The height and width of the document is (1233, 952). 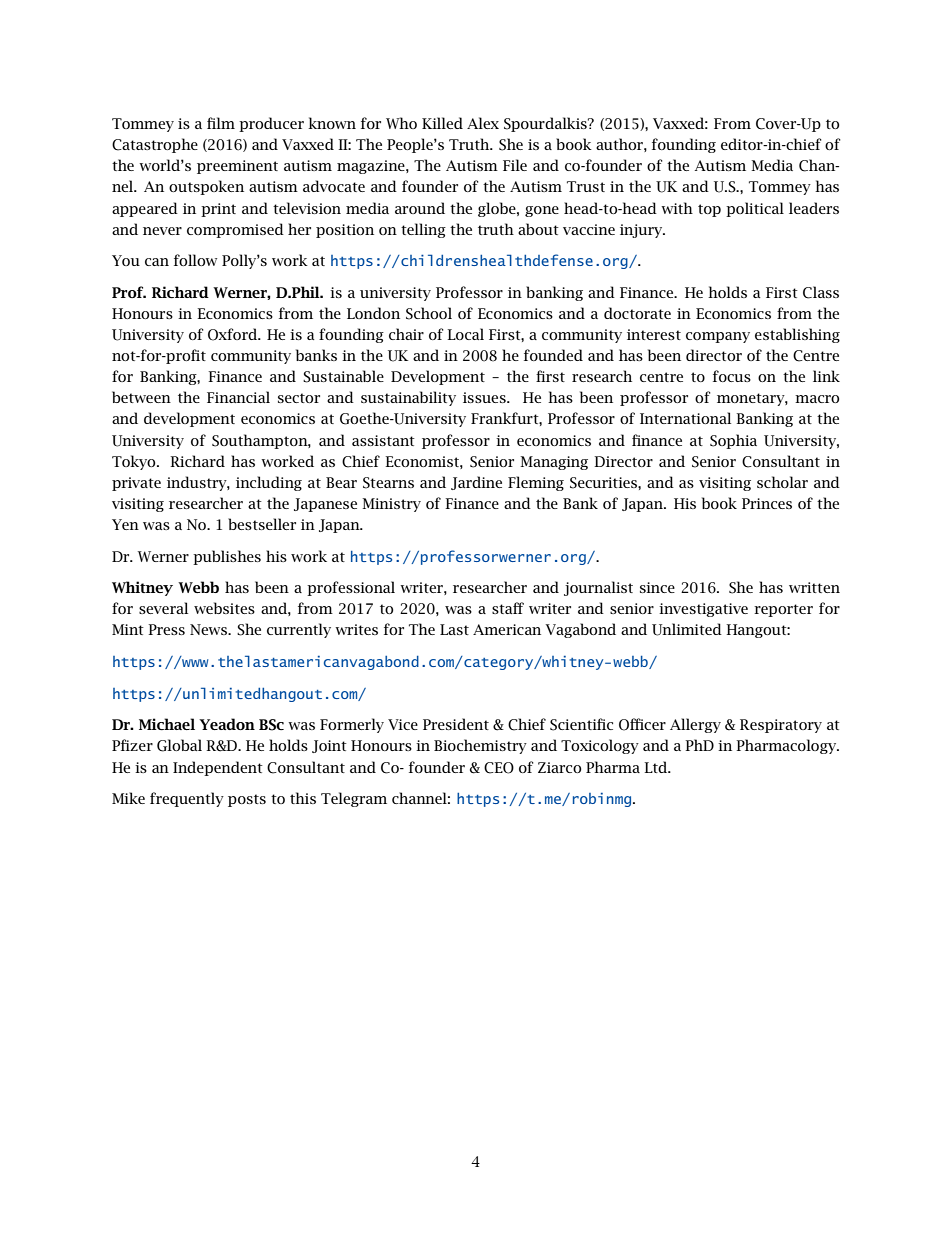 What do you see at coordinates (499, 768) in the document?
I see `CEO` at bounding box center [499, 768].
